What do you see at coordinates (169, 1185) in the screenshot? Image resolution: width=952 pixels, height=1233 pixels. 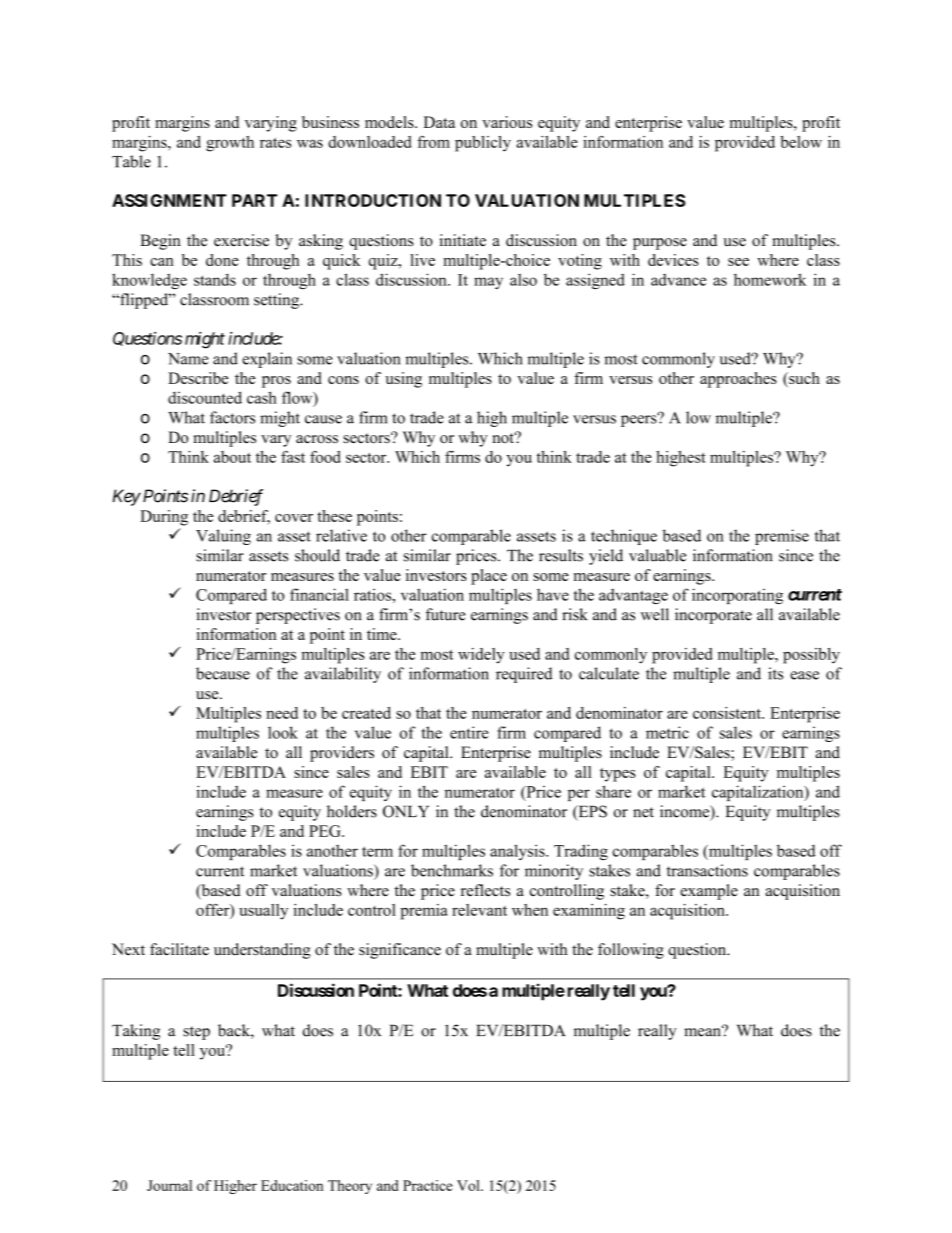 I see `Journal` at bounding box center [169, 1185].
